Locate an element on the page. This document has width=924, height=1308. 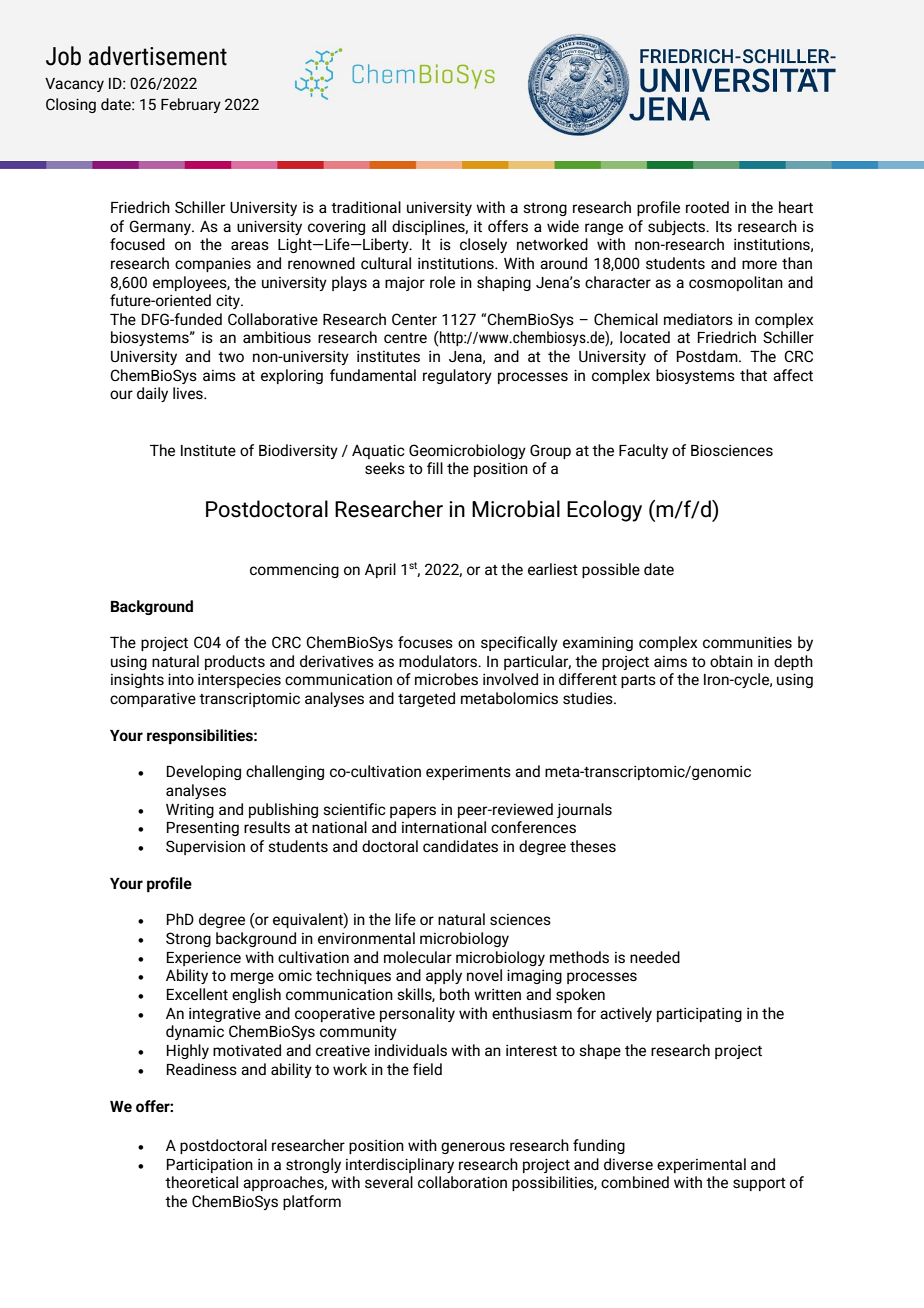
mediators is located at coordinates (698, 319).
